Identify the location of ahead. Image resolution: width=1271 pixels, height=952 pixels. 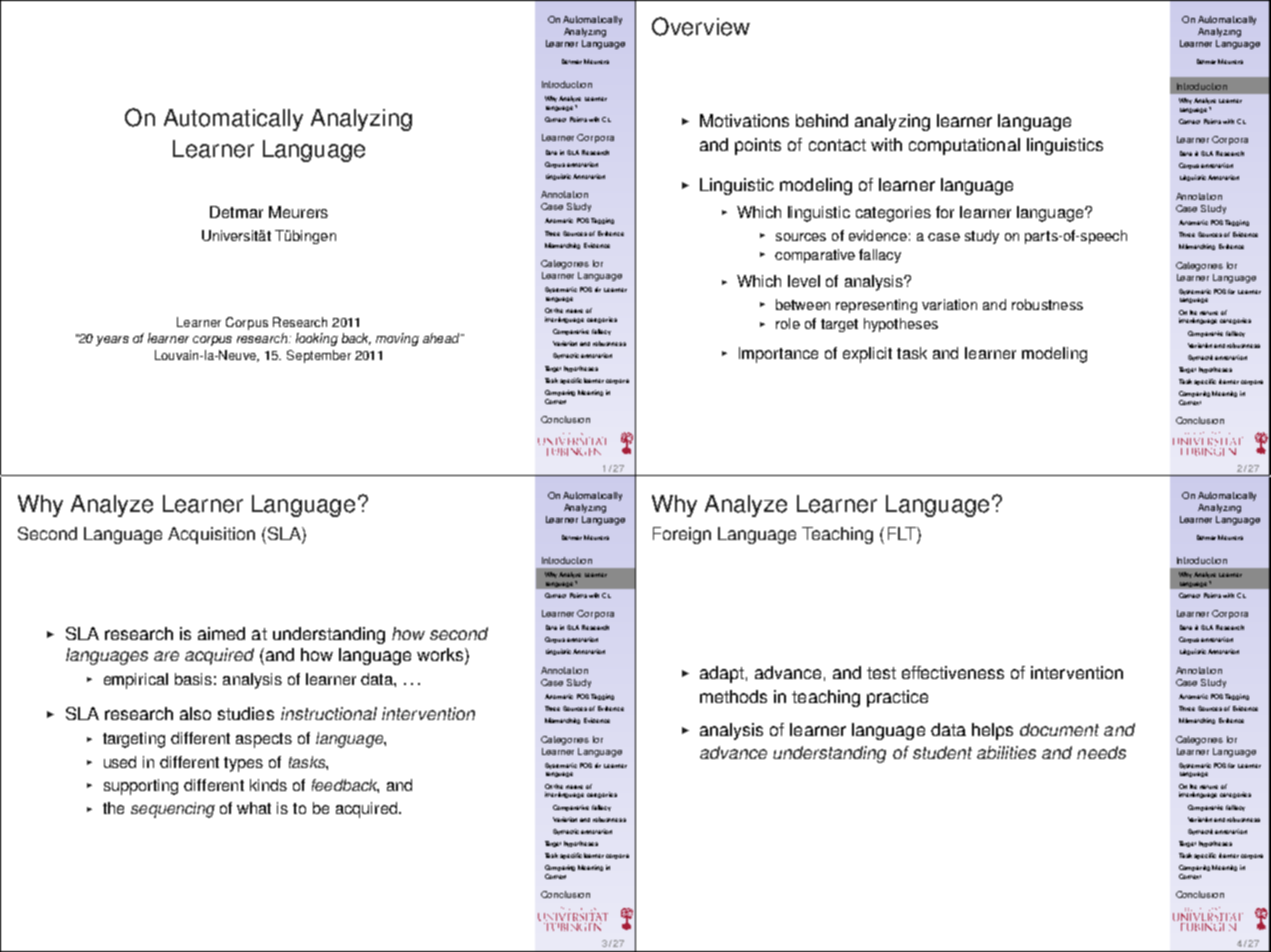
(442, 338).
